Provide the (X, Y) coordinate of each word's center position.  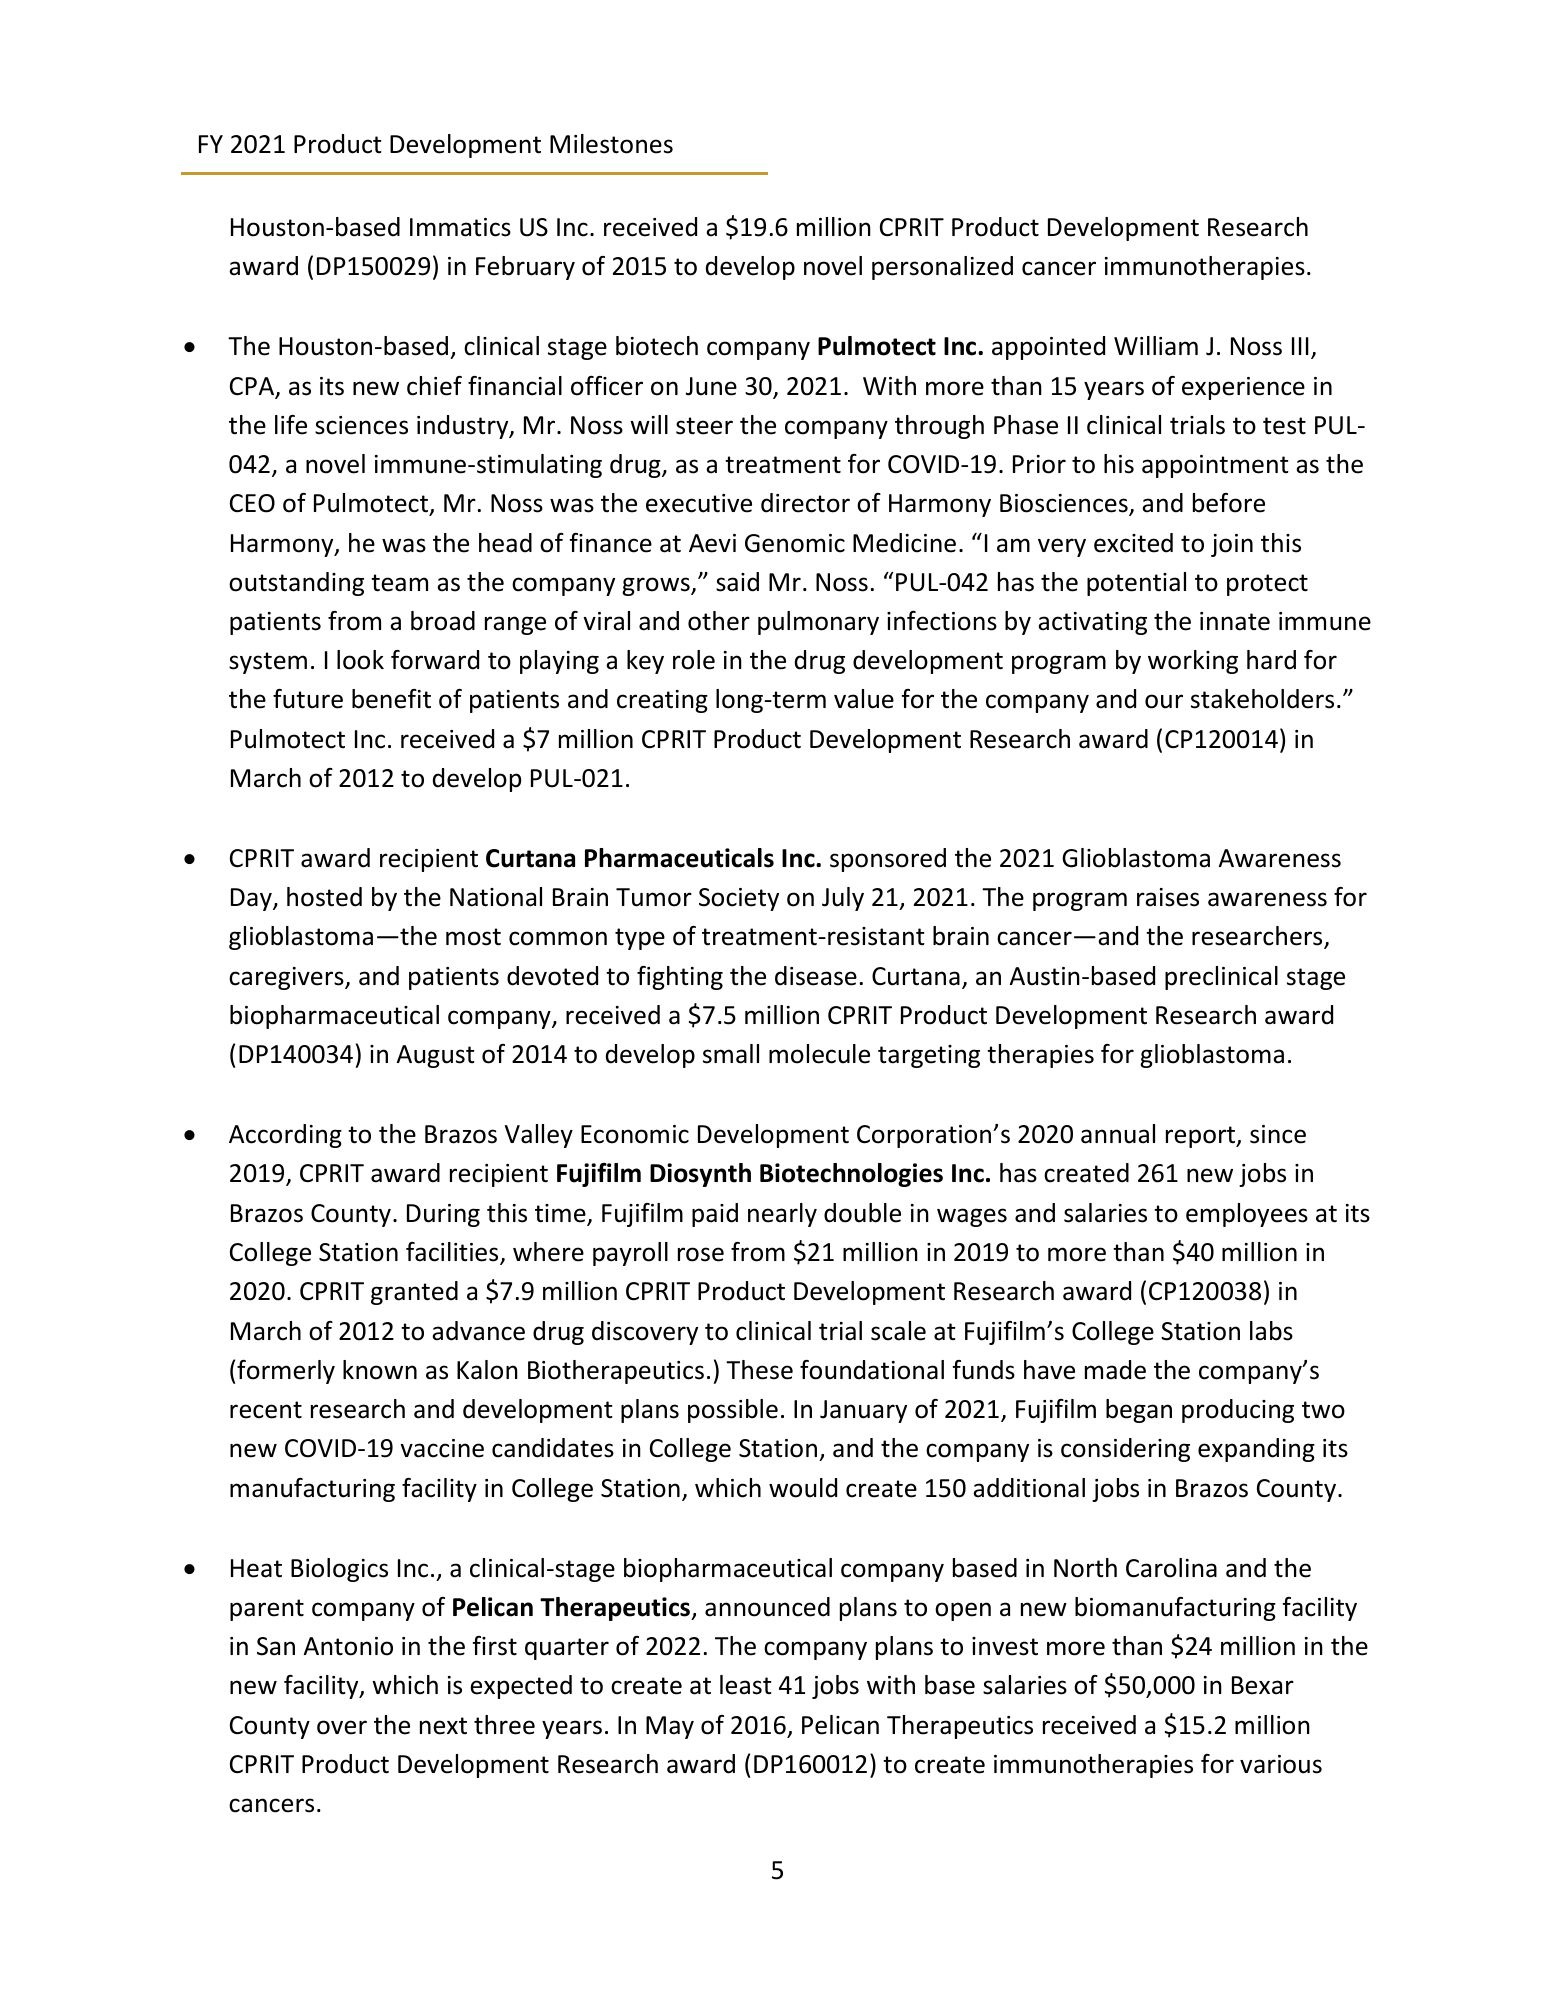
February (525, 268)
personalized (942, 268)
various (1281, 1764)
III (1300, 346)
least (746, 1685)
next (443, 1726)
